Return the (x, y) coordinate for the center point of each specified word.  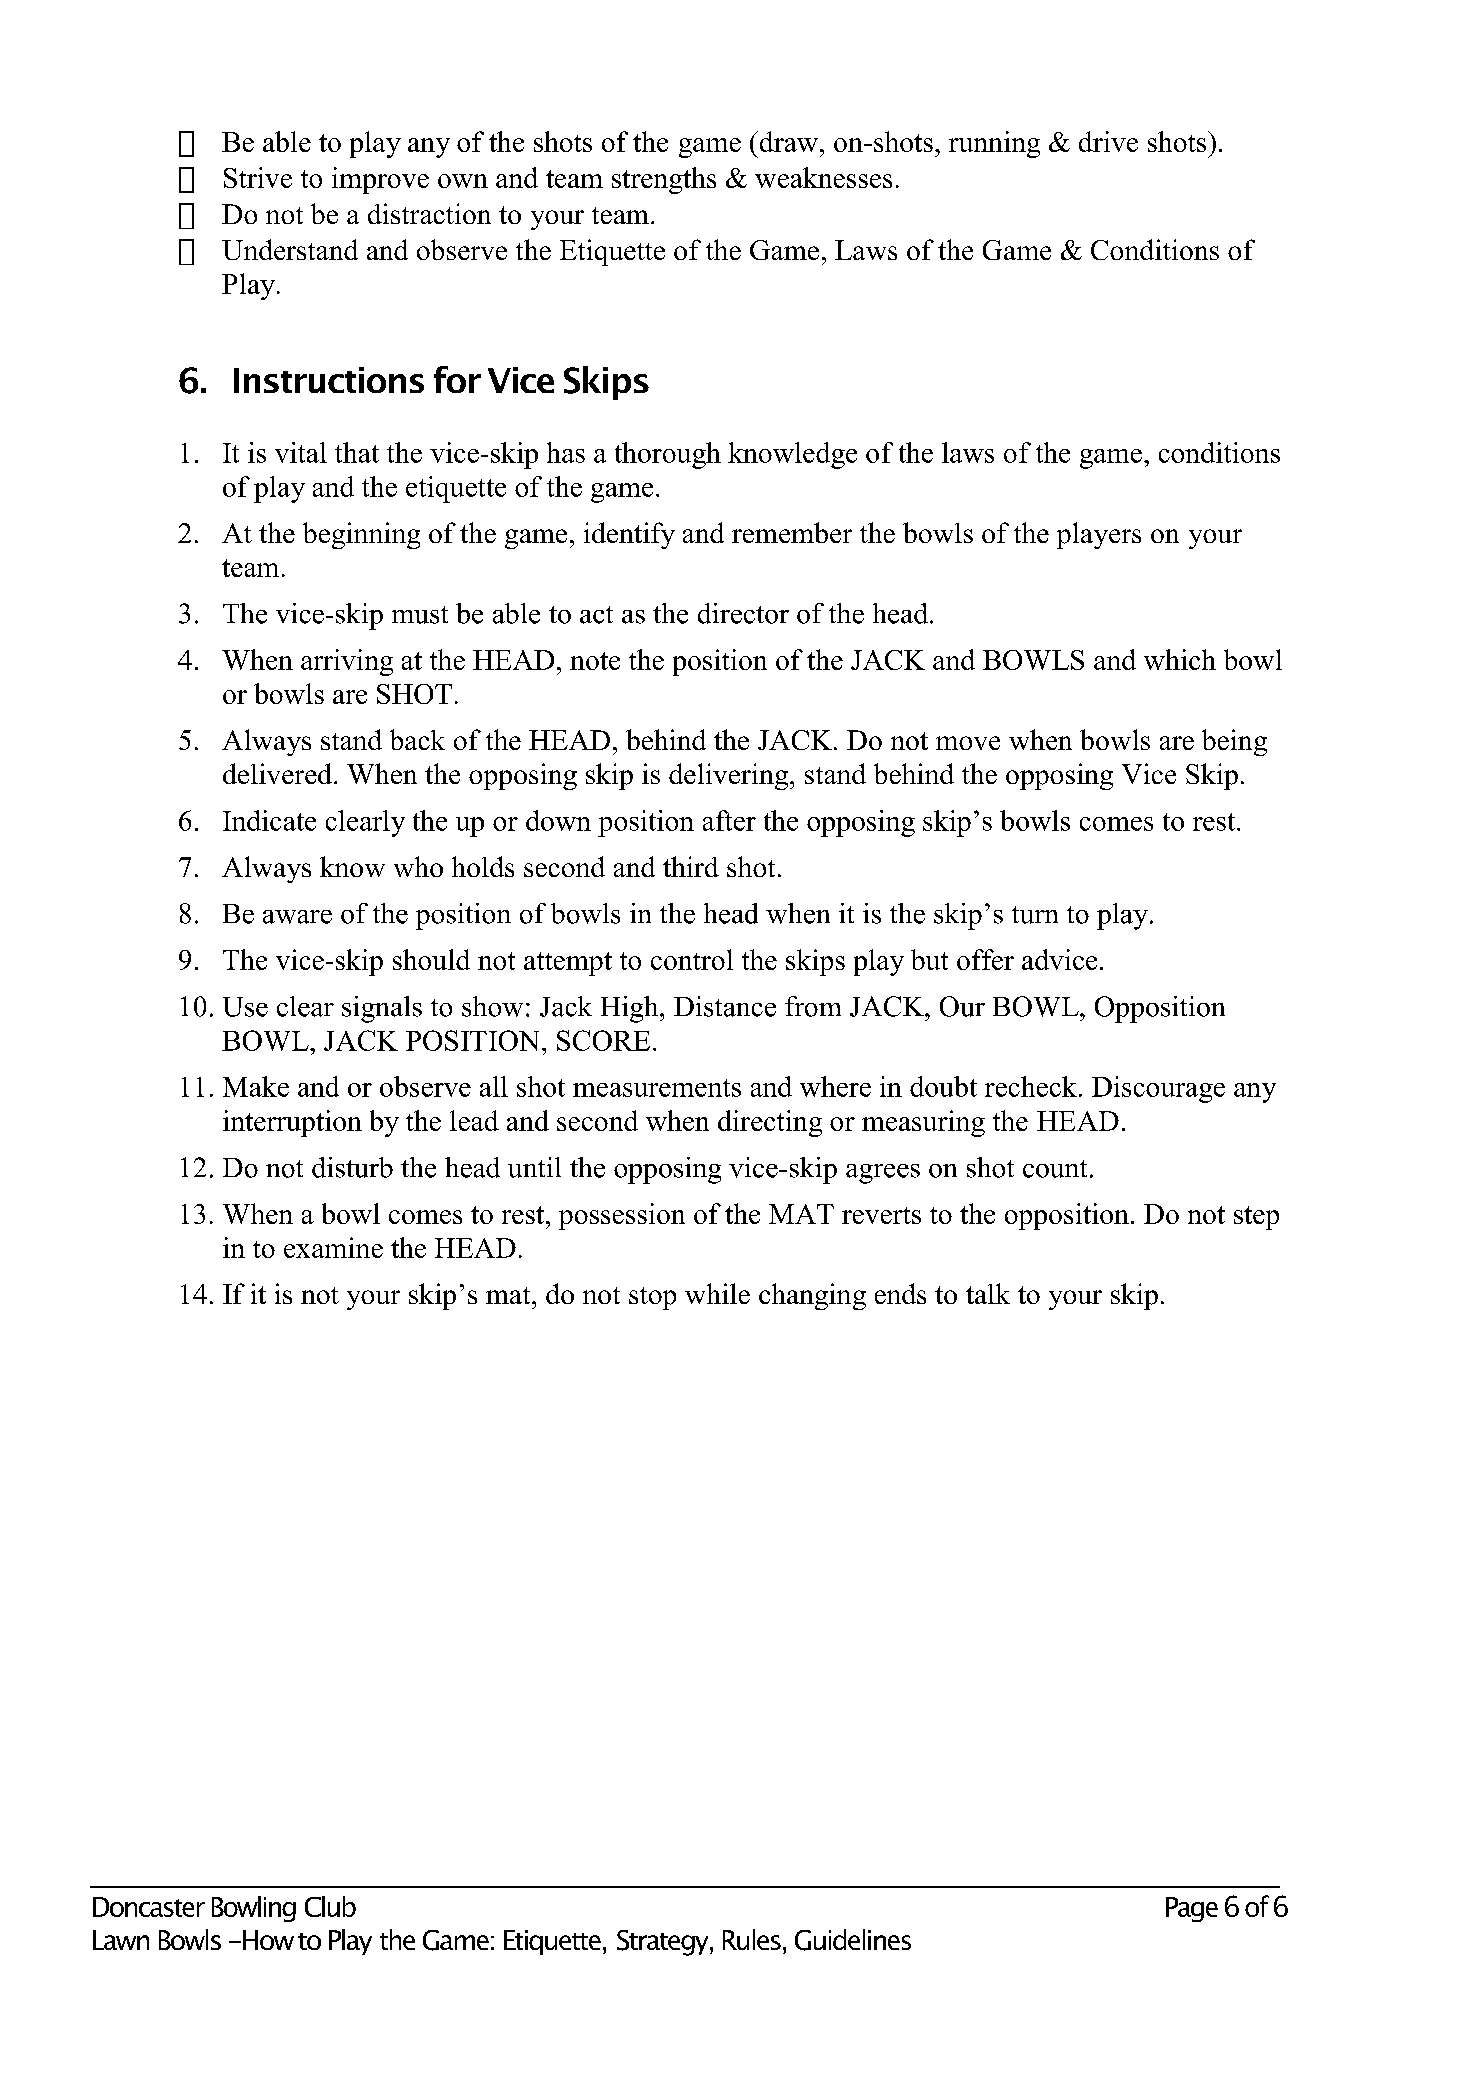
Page (1192, 1909)
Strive (258, 177)
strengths (664, 180)
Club (330, 1906)
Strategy (664, 1943)
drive (1108, 141)
